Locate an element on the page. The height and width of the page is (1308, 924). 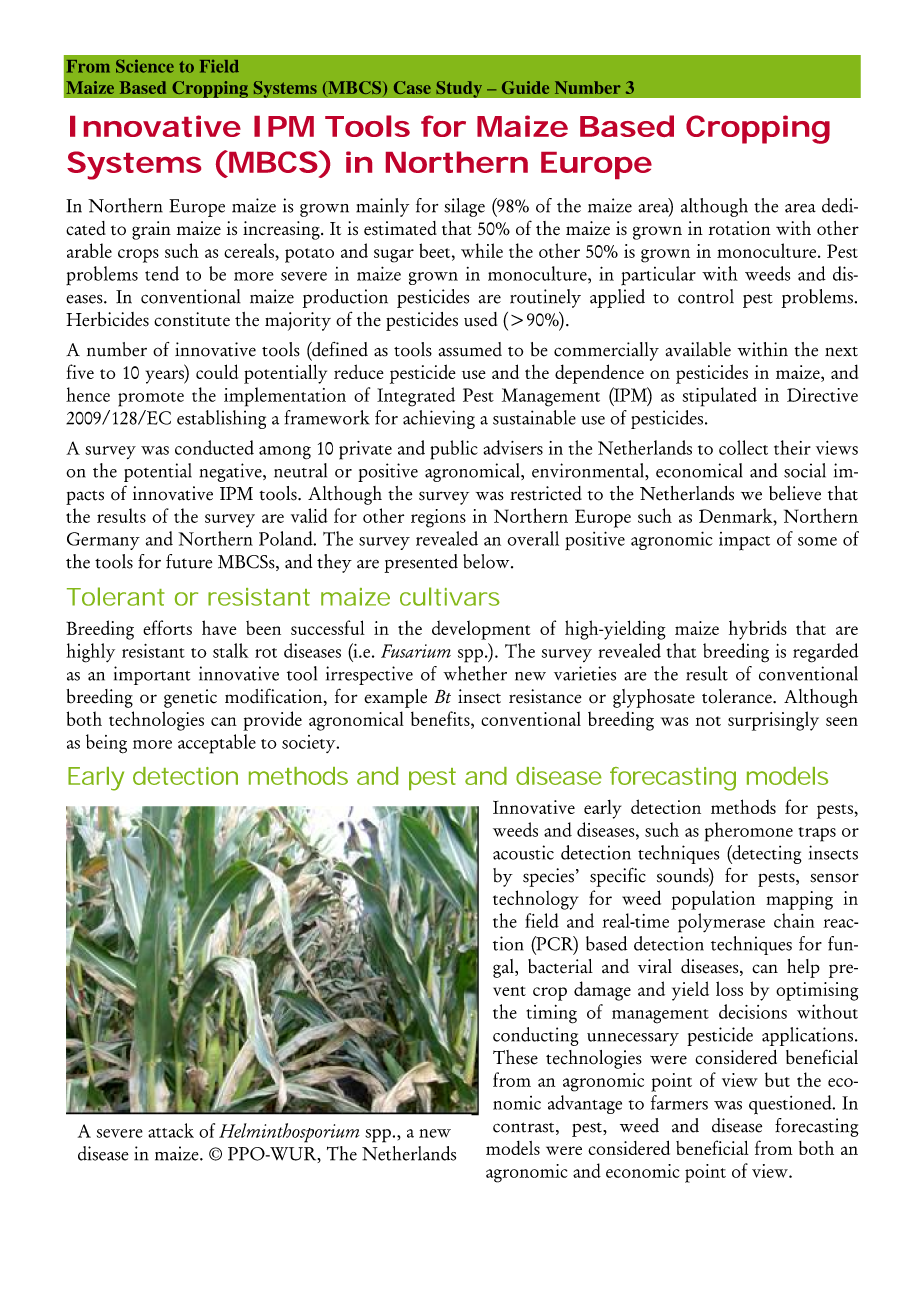
hybrids is located at coordinates (758, 630).
